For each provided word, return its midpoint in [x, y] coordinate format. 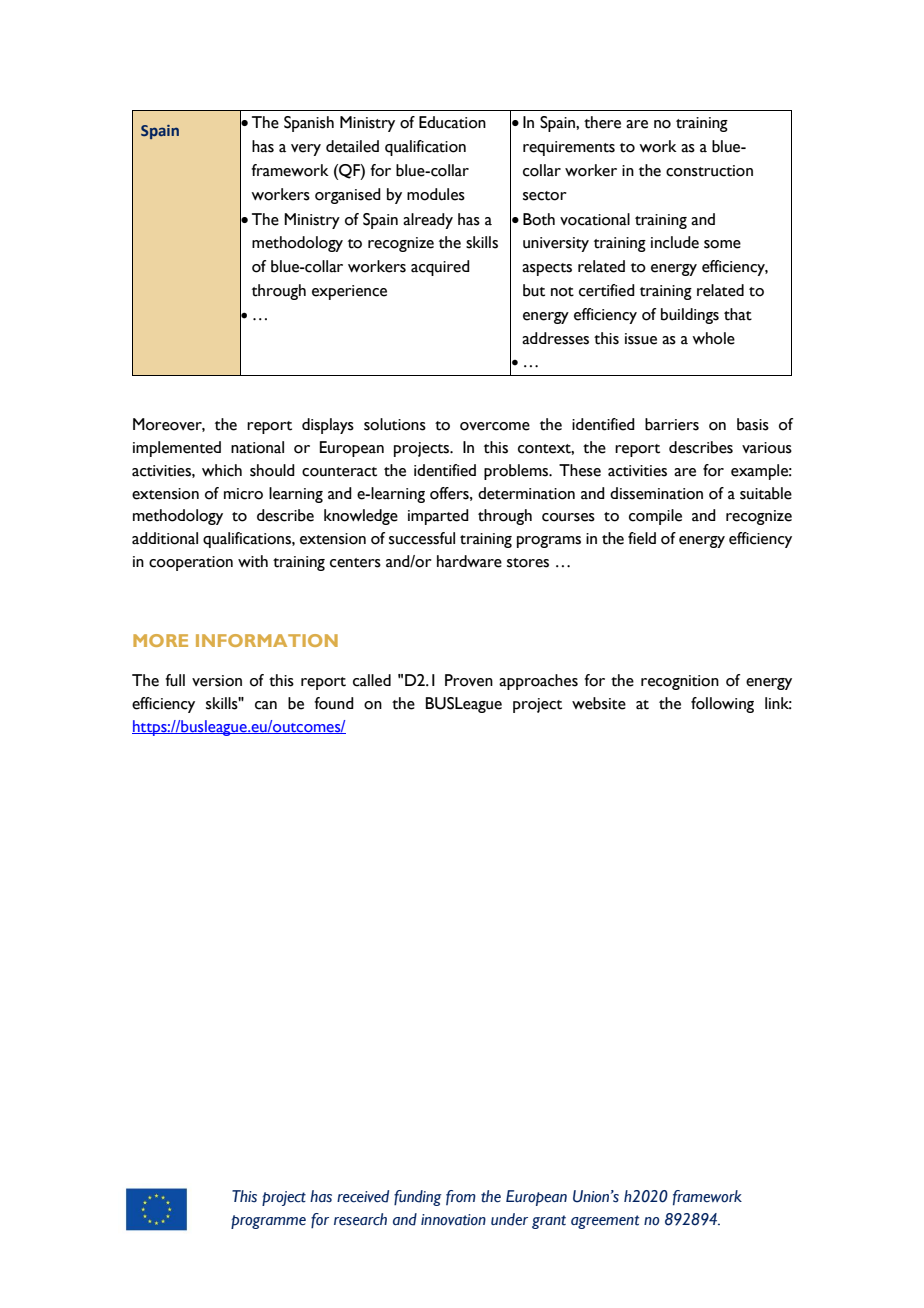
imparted [438, 517]
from [461, 1197]
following [722, 705]
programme [268, 1222]
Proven [469, 680]
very [306, 150]
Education [452, 122]
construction [709, 171]
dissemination [656, 493]
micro [243, 494]
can [266, 705]
